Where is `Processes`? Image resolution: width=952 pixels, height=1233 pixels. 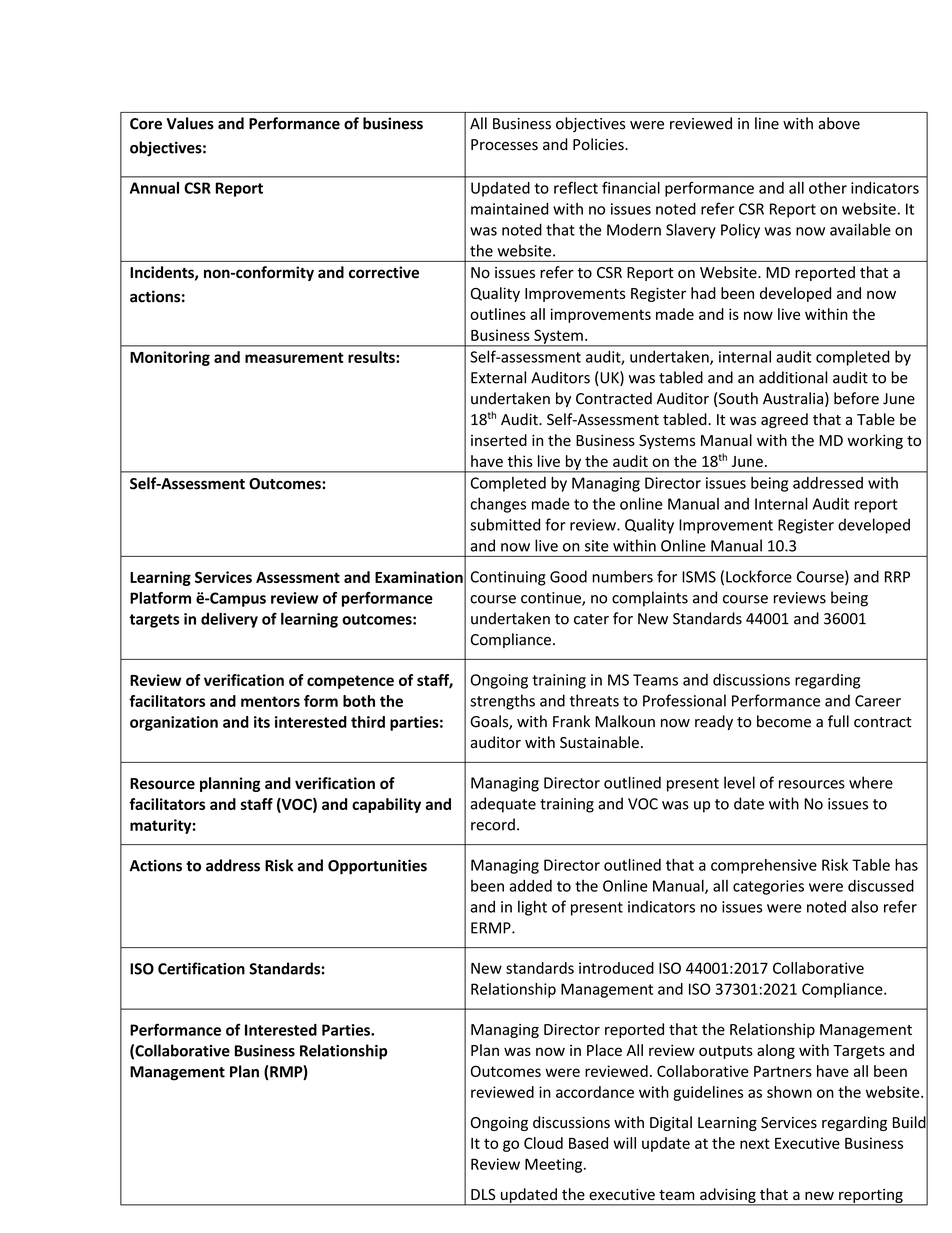
Processes is located at coordinates (504, 145).
